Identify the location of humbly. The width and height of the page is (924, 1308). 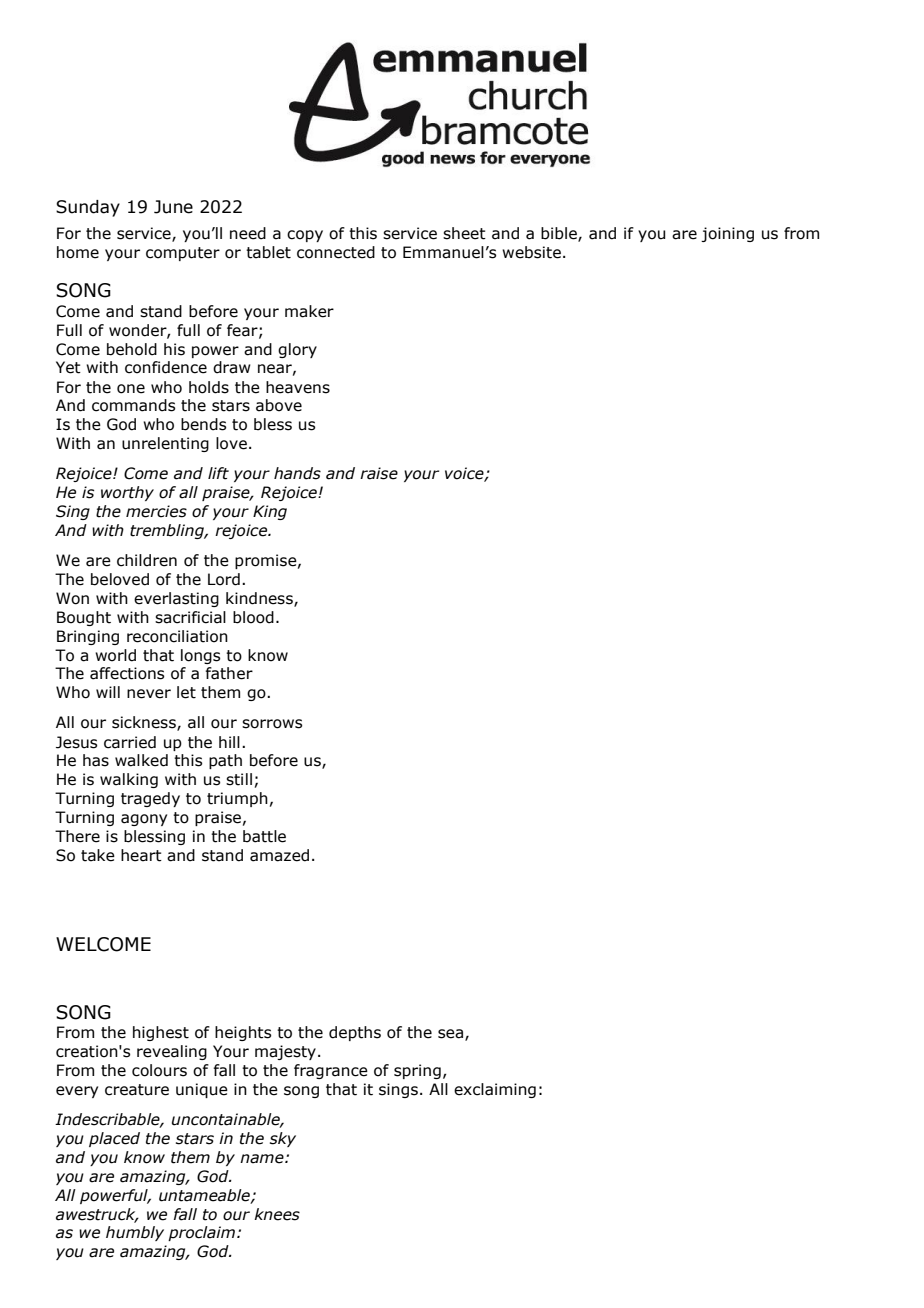
(135, 1233).
